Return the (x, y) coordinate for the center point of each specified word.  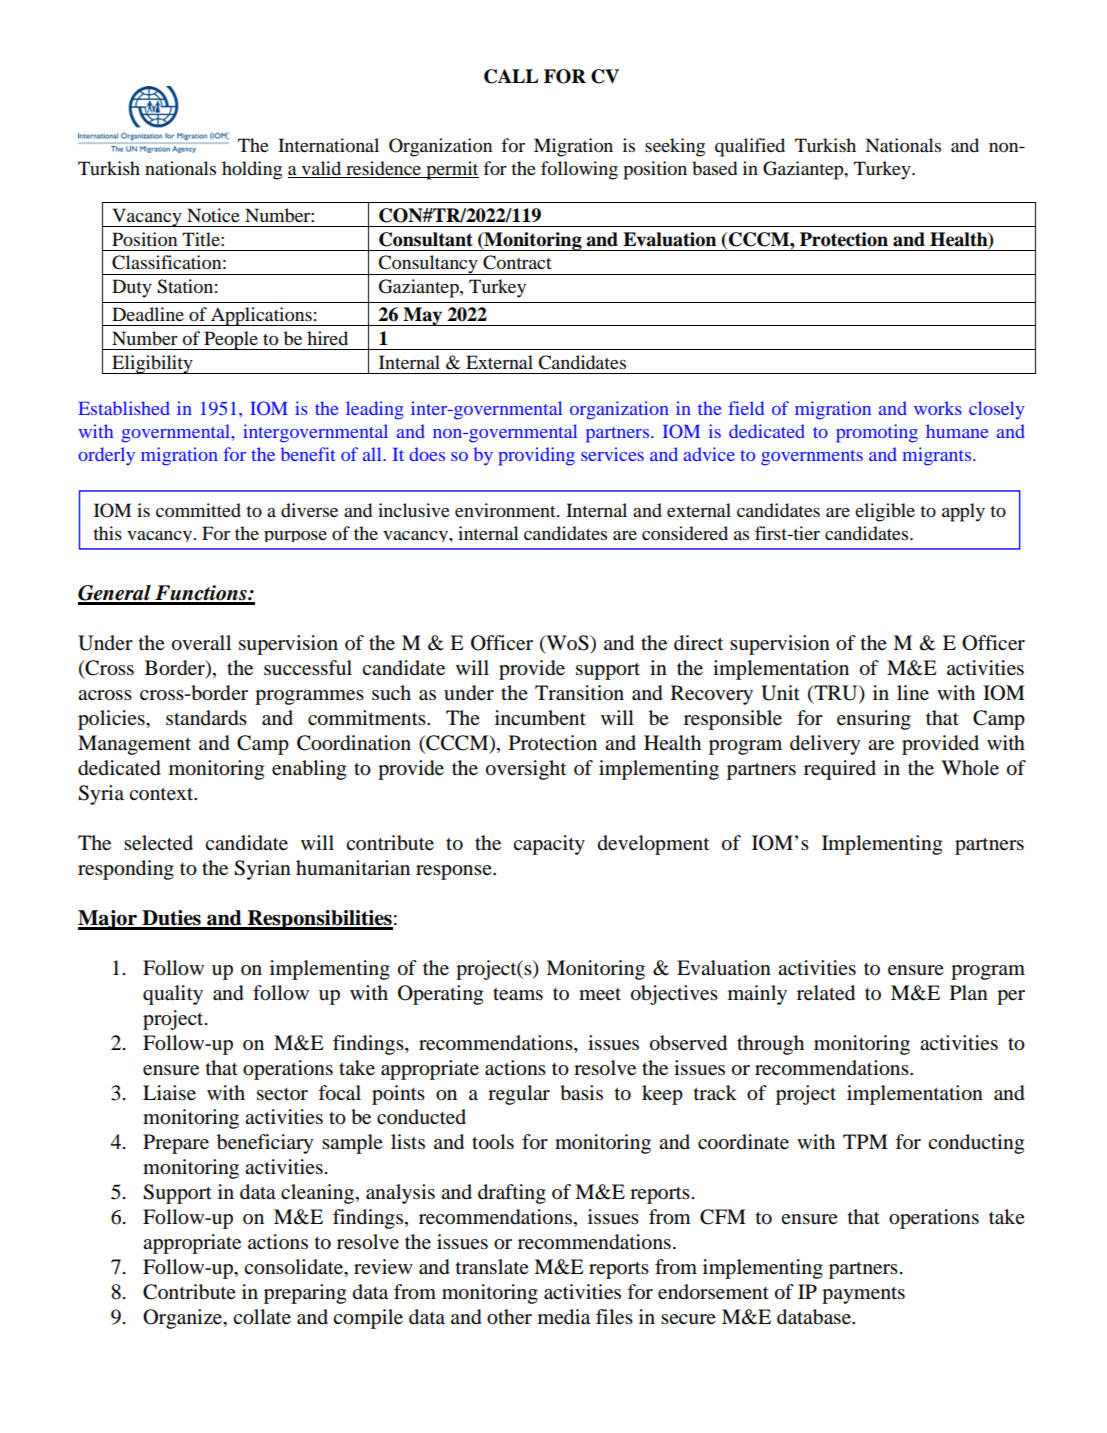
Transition (579, 693)
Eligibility (152, 364)
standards (206, 718)
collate (262, 1317)
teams (518, 994)
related (826, 993)
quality (173, 995)
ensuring (874, 720)
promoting (877, 433)
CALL (511, 76)
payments (863, 1295)
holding (252, 170)
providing (537, 456)
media (564, 1317)
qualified (750, 147)
